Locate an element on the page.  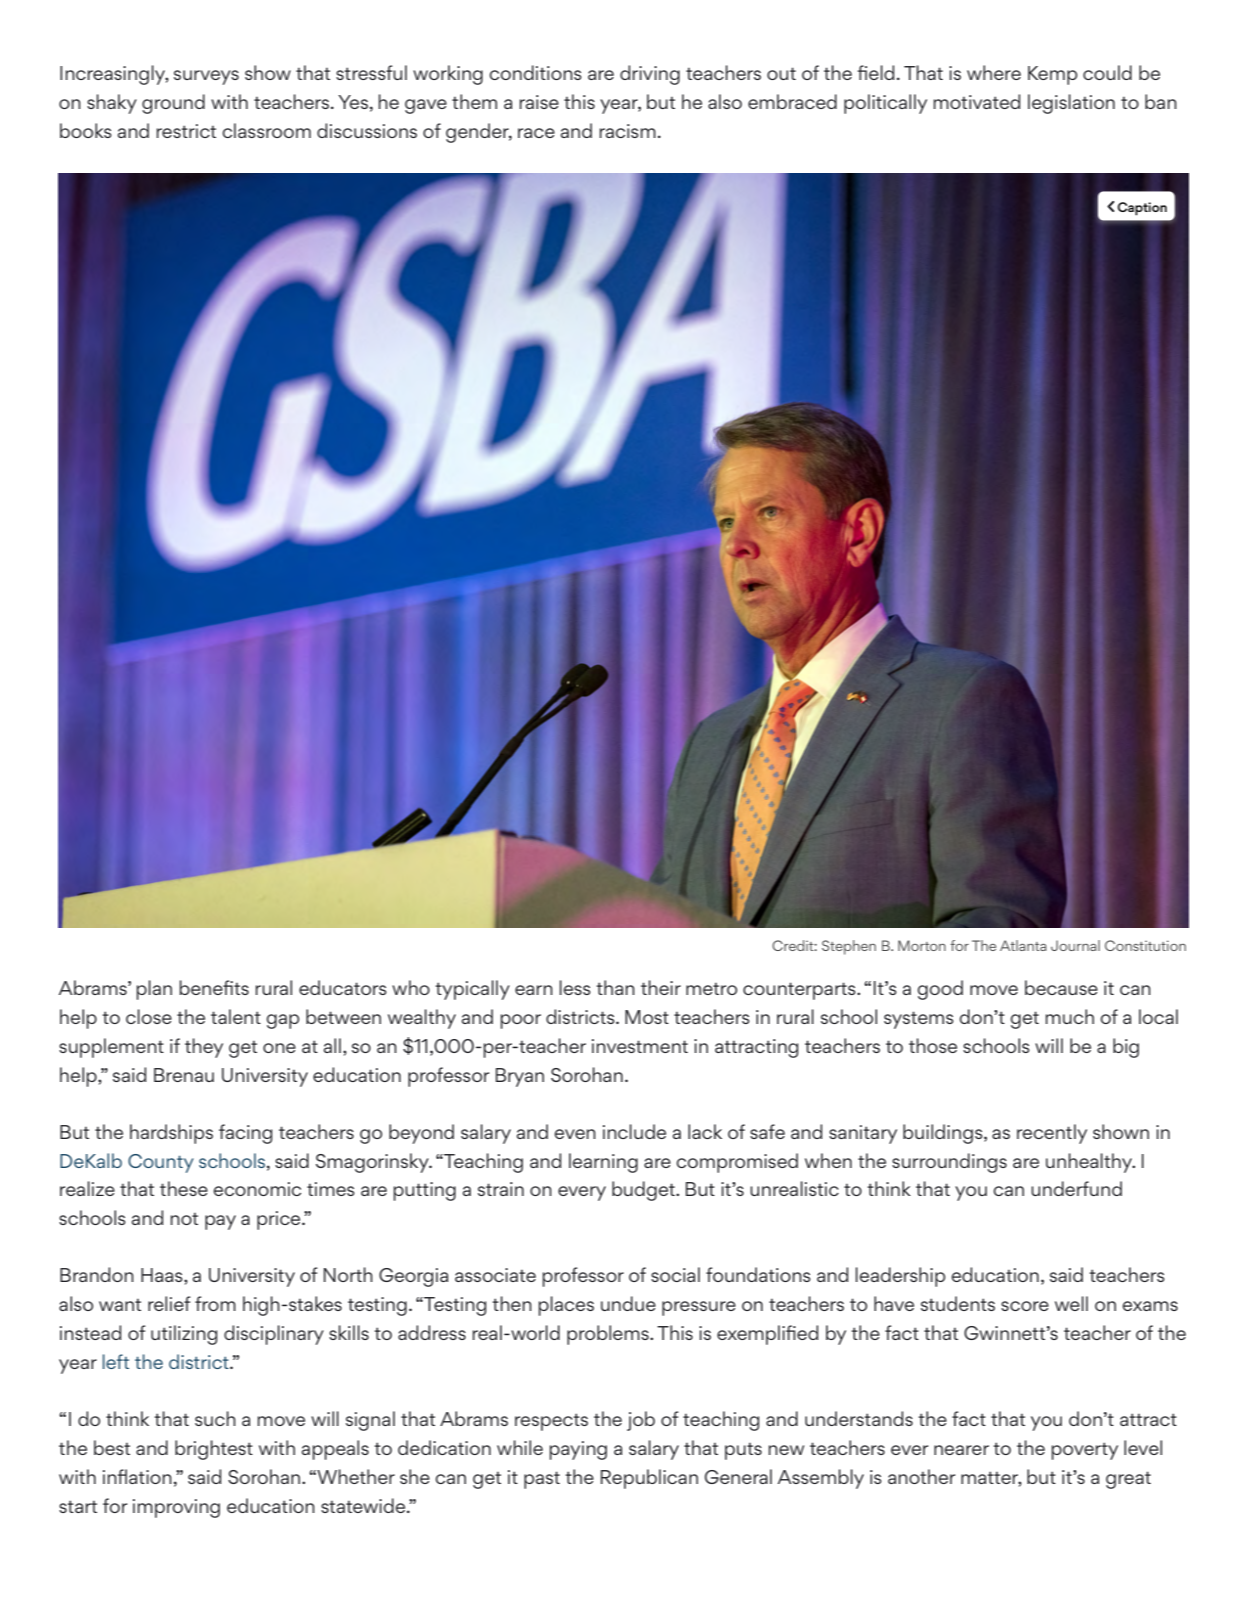
Atlanta is located at coordinates (1023, 945).
